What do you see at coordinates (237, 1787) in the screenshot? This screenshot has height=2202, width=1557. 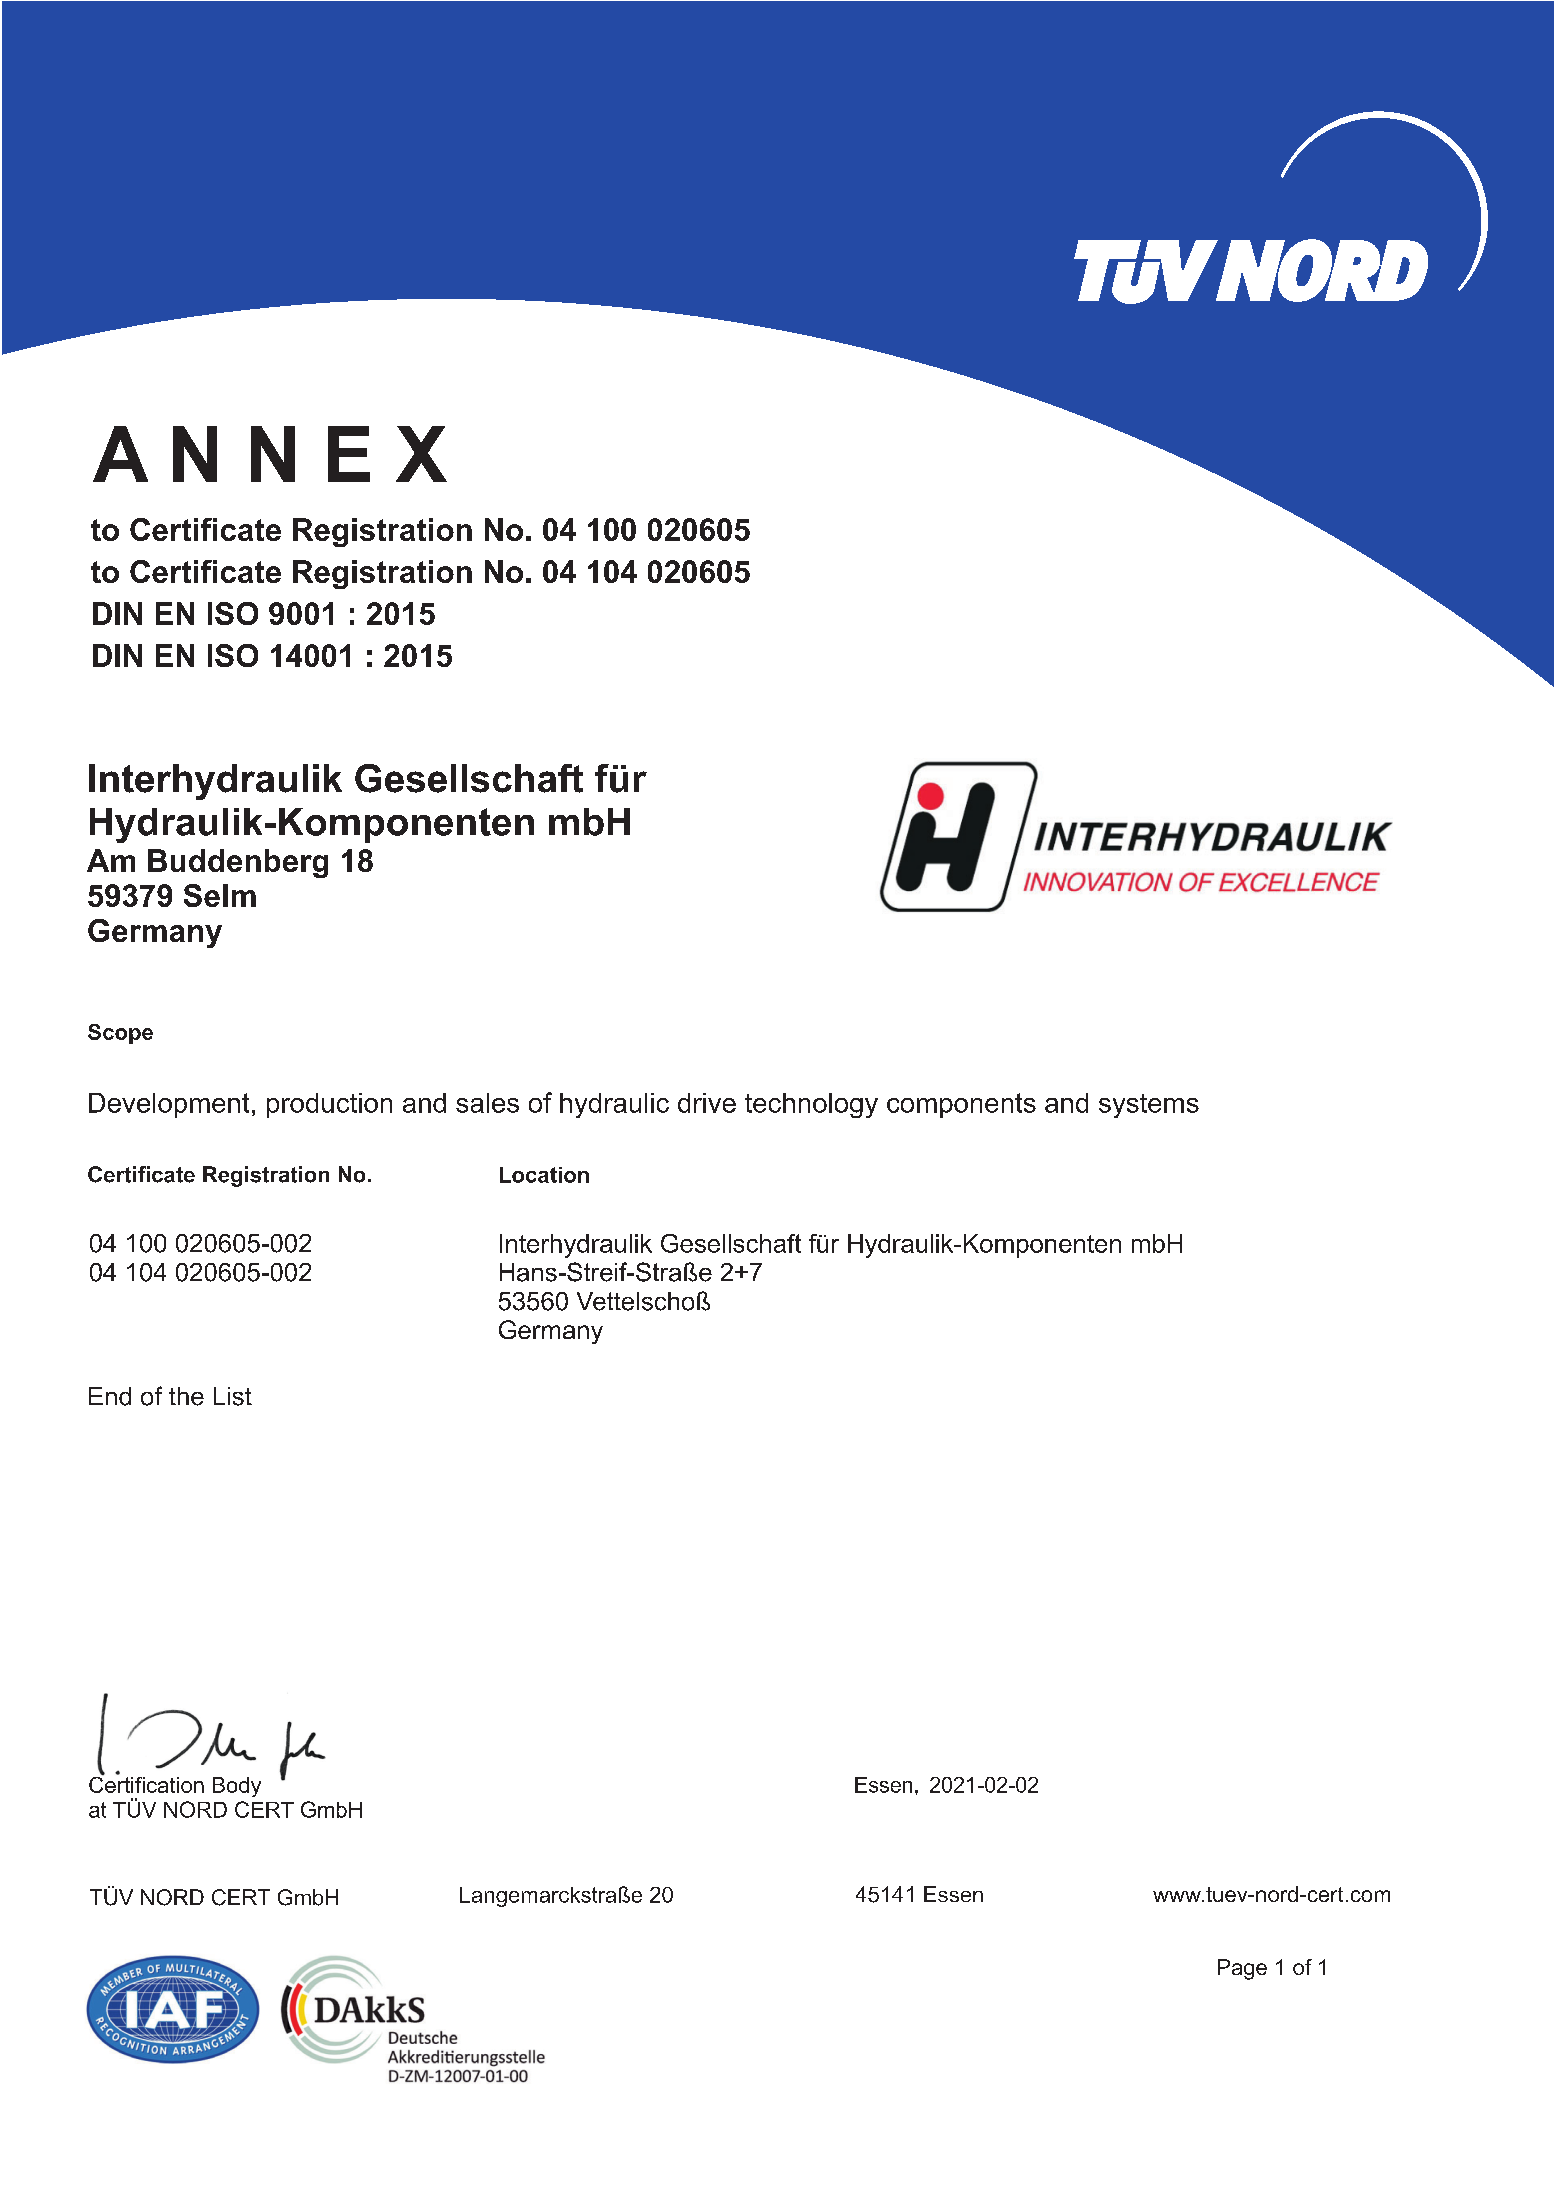 I see `Body` at bounding box center [237, 1787].
